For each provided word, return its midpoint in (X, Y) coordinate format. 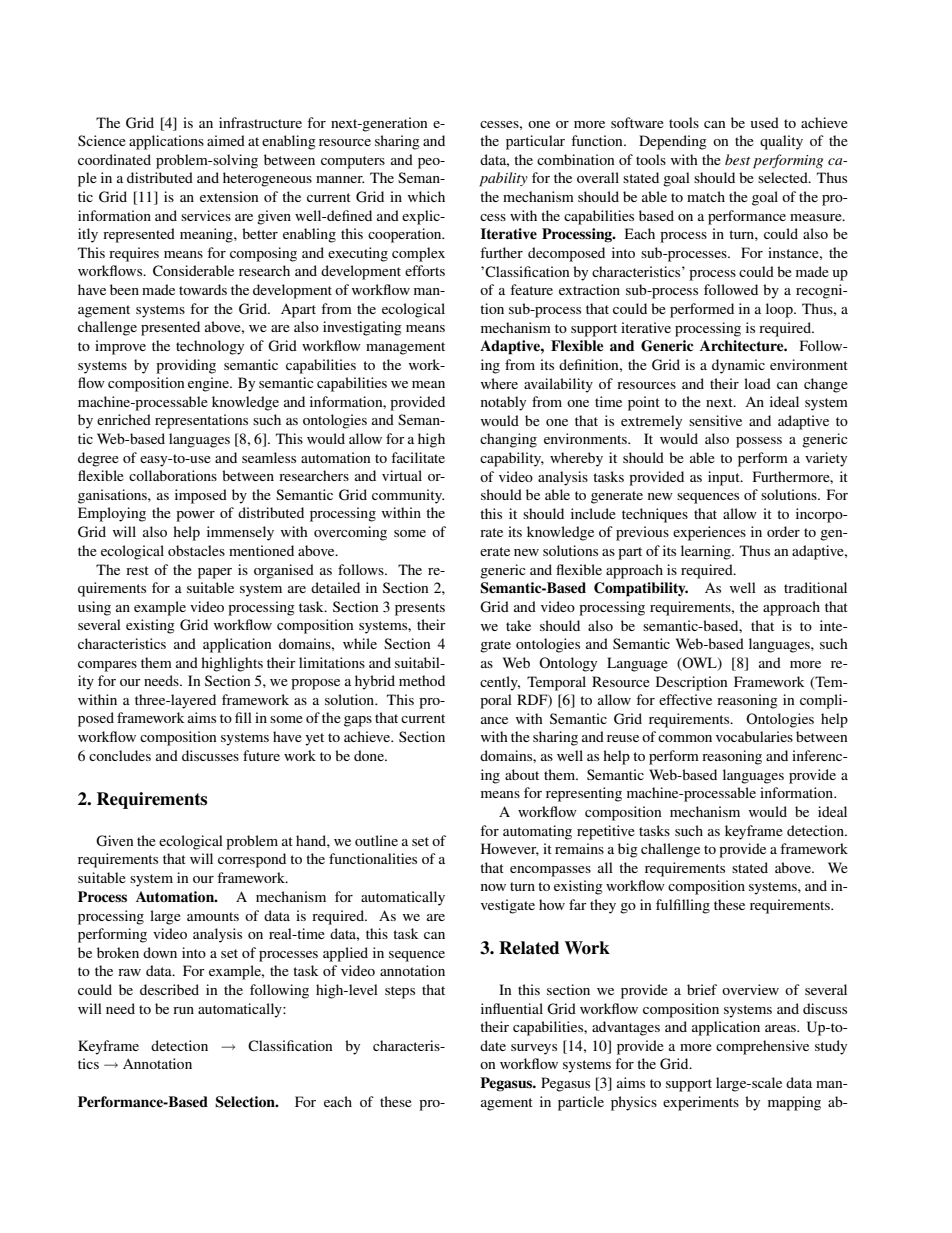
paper (215, 573)
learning (707, 552)
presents (420, 609)
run (183, 1010)
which (426, 196)
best (737, 159)
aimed (226, 140)
